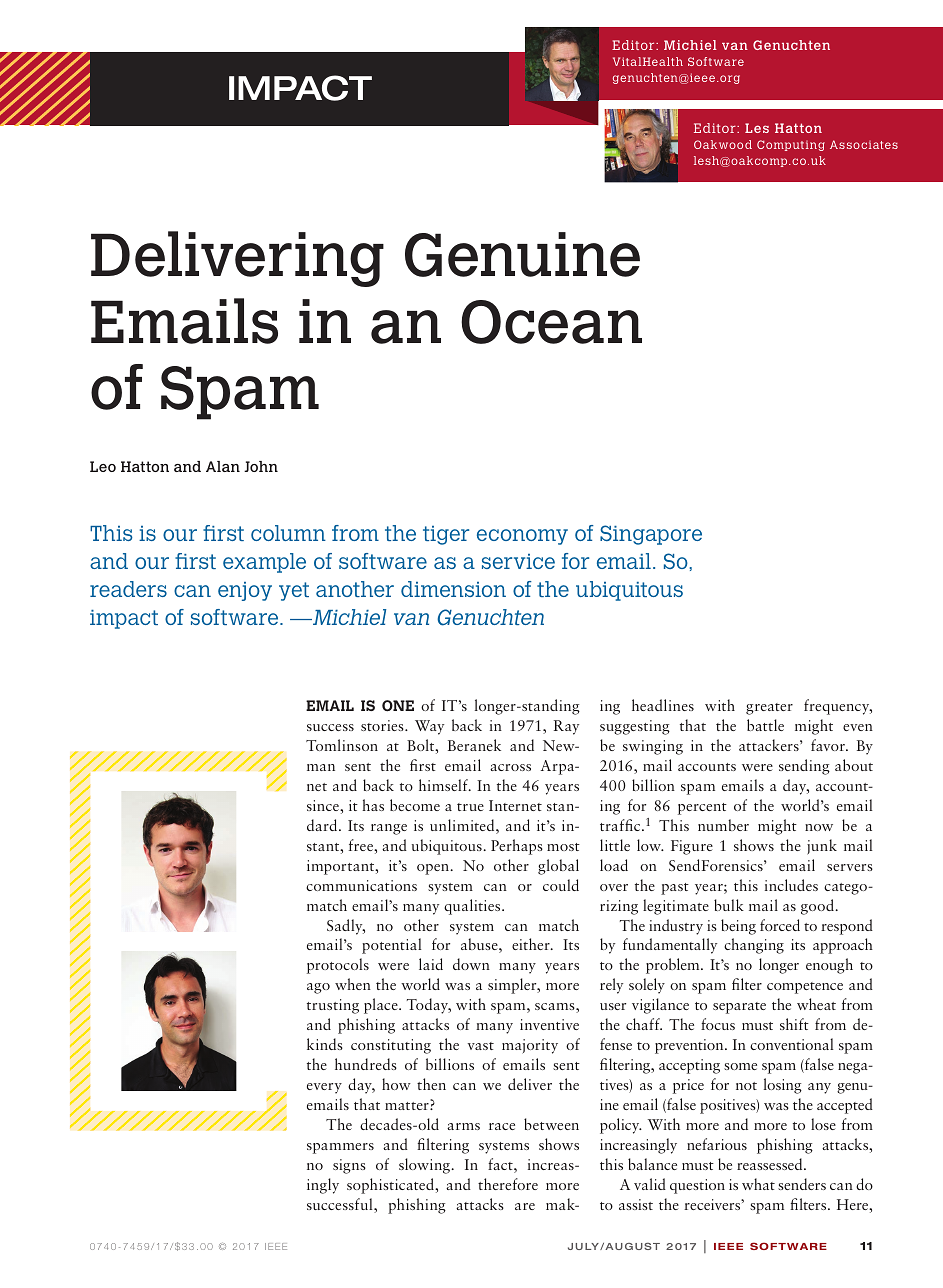  Describe the element at coordinates (819, 827) in the image. I see `now` at that location.
